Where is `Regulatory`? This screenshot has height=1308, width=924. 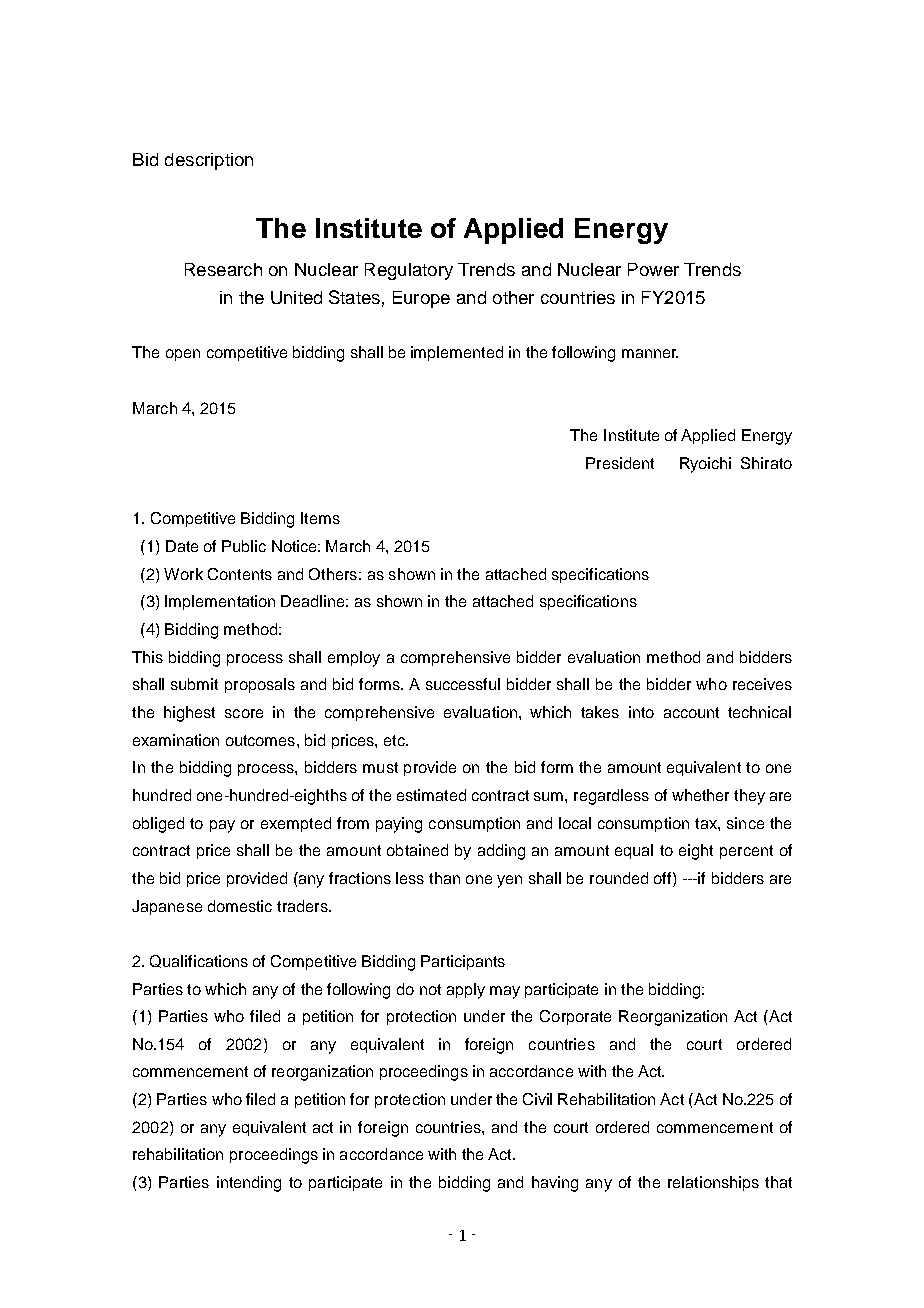
Regulatory is located at coordinates (409, 271).
